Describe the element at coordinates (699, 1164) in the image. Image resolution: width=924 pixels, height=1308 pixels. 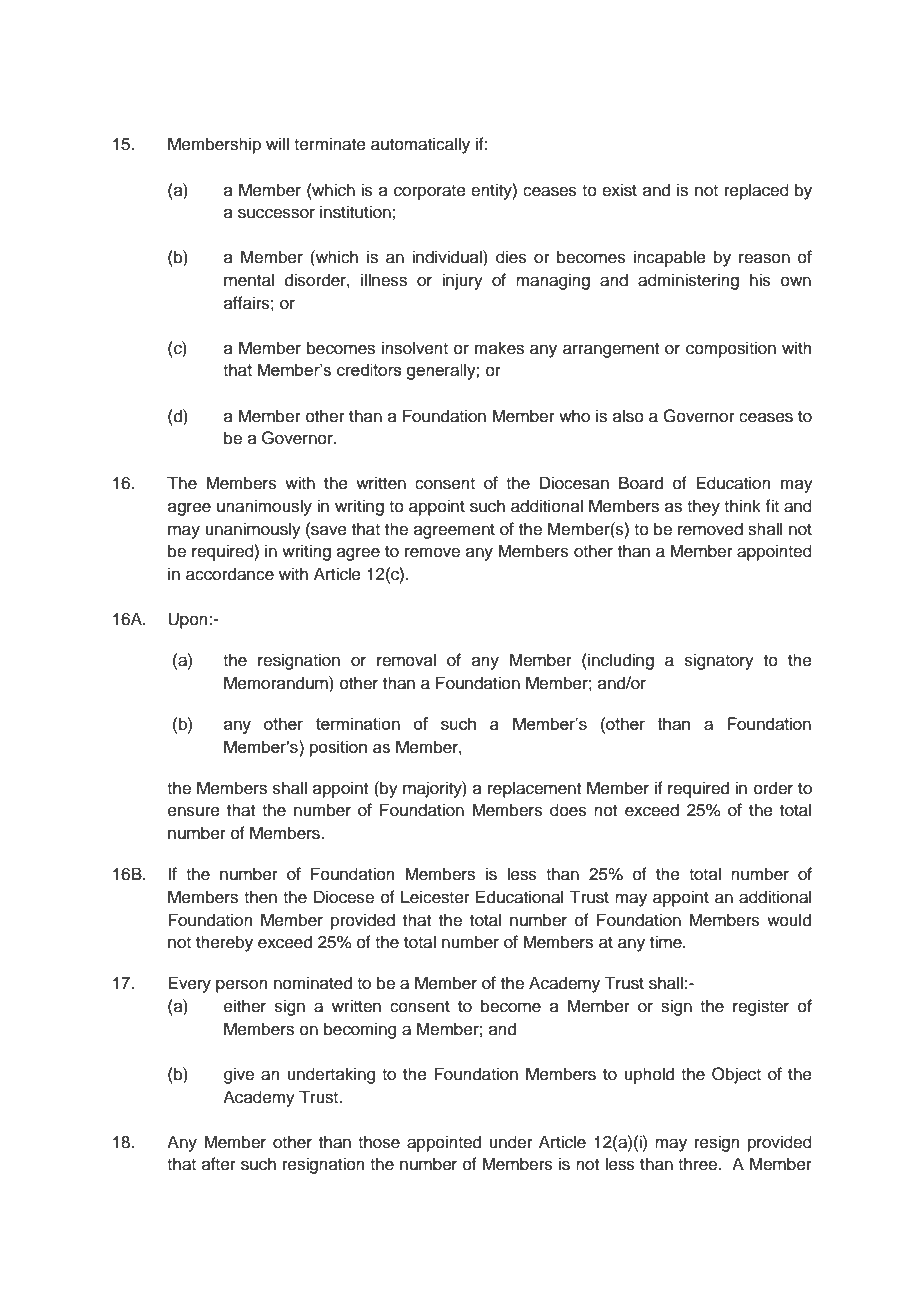
I see `three` at that location.
